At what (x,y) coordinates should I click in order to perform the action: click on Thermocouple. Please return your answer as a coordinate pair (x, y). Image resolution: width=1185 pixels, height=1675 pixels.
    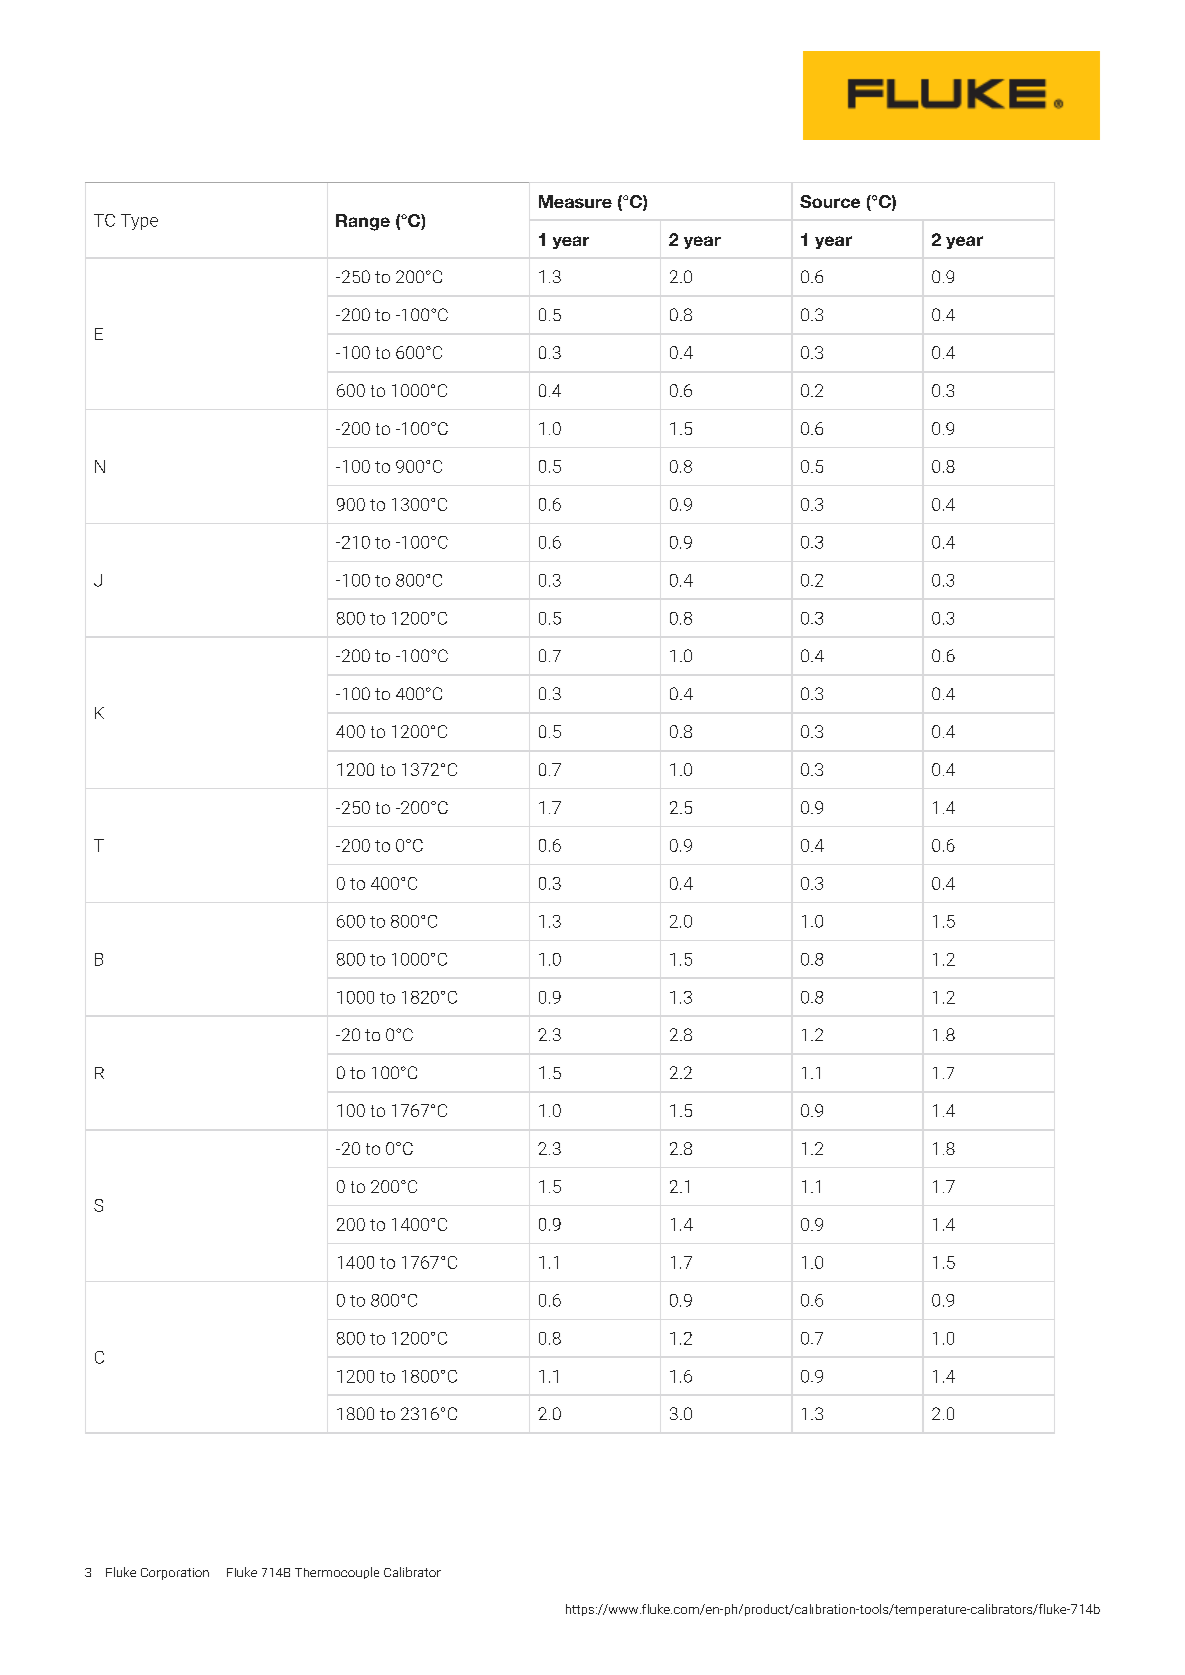
    Looking at the image, I should click on (337, 1573).
